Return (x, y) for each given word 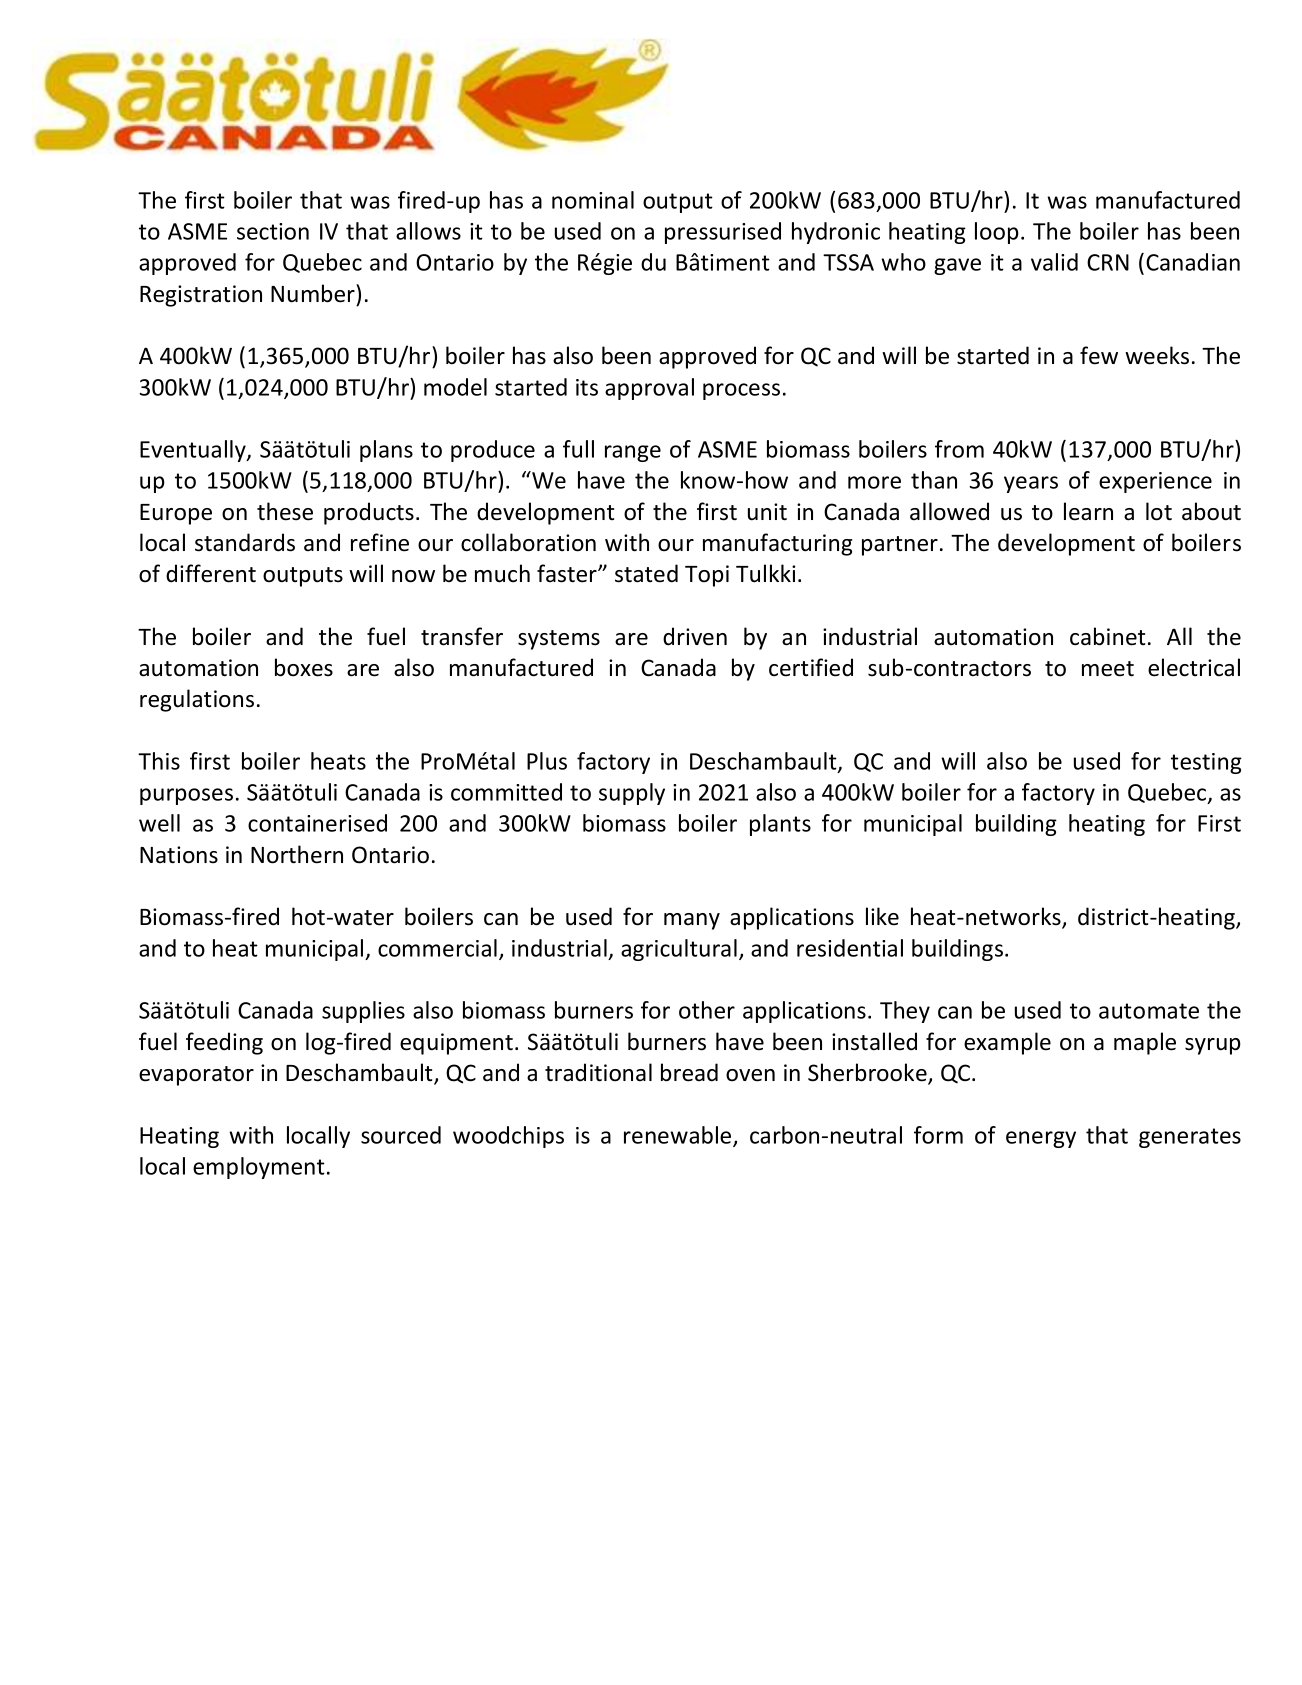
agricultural (679, 950)
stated (646, 573)
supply (632, 794)
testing (1206, 763)
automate (1149, 1011)
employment (259, 1168)
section (273, 231)
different (211, 573)
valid (1054, 262)
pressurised (723, 233)
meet (1108, 669)
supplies (363, 1012)
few (1099, 355)
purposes (186, 796)
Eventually (194, 451)
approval (649, 389)
